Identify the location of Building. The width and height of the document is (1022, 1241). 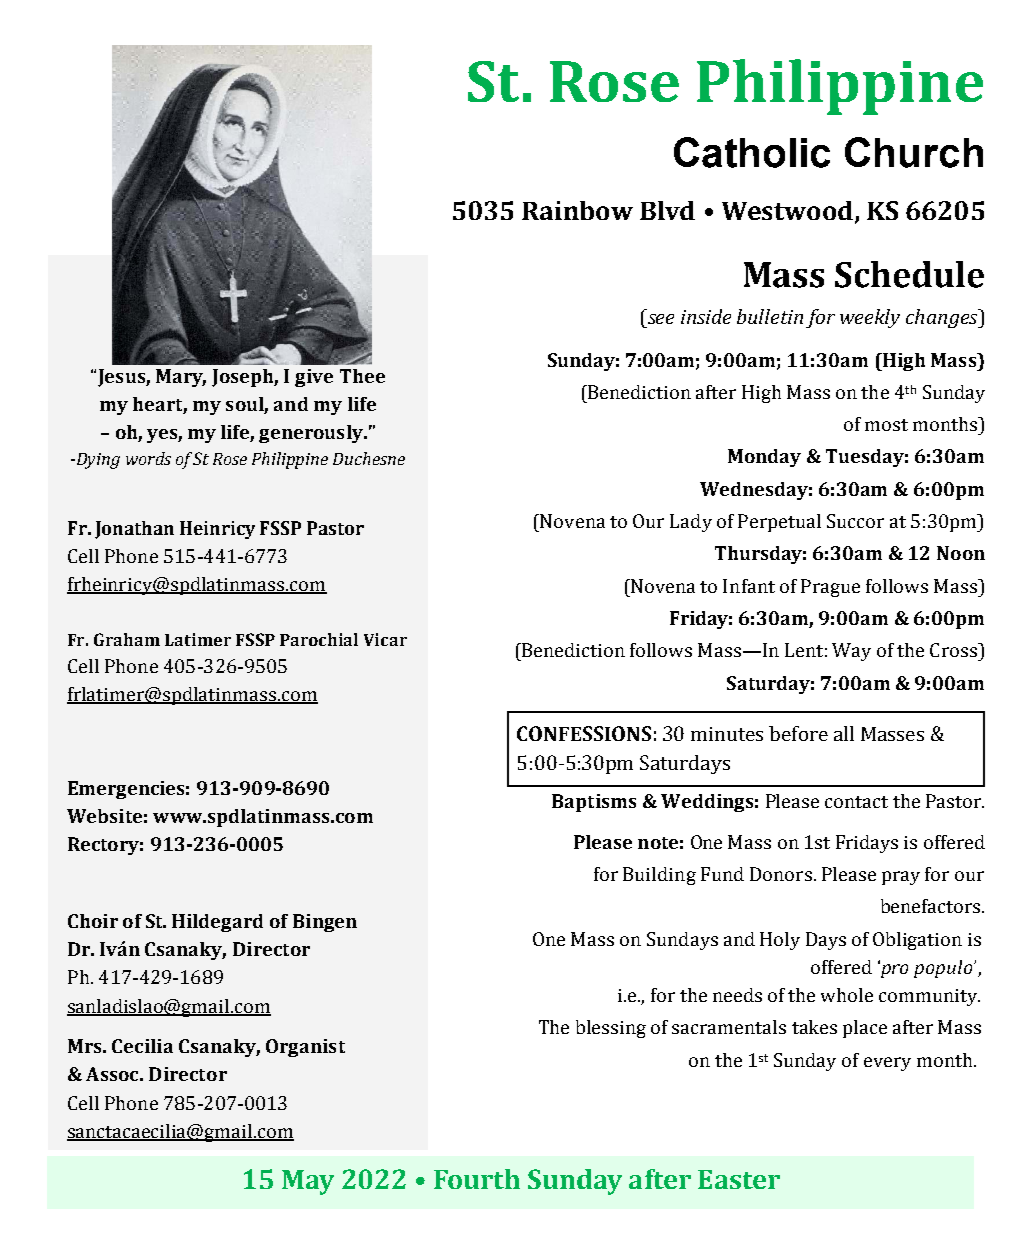
(659, 876).
